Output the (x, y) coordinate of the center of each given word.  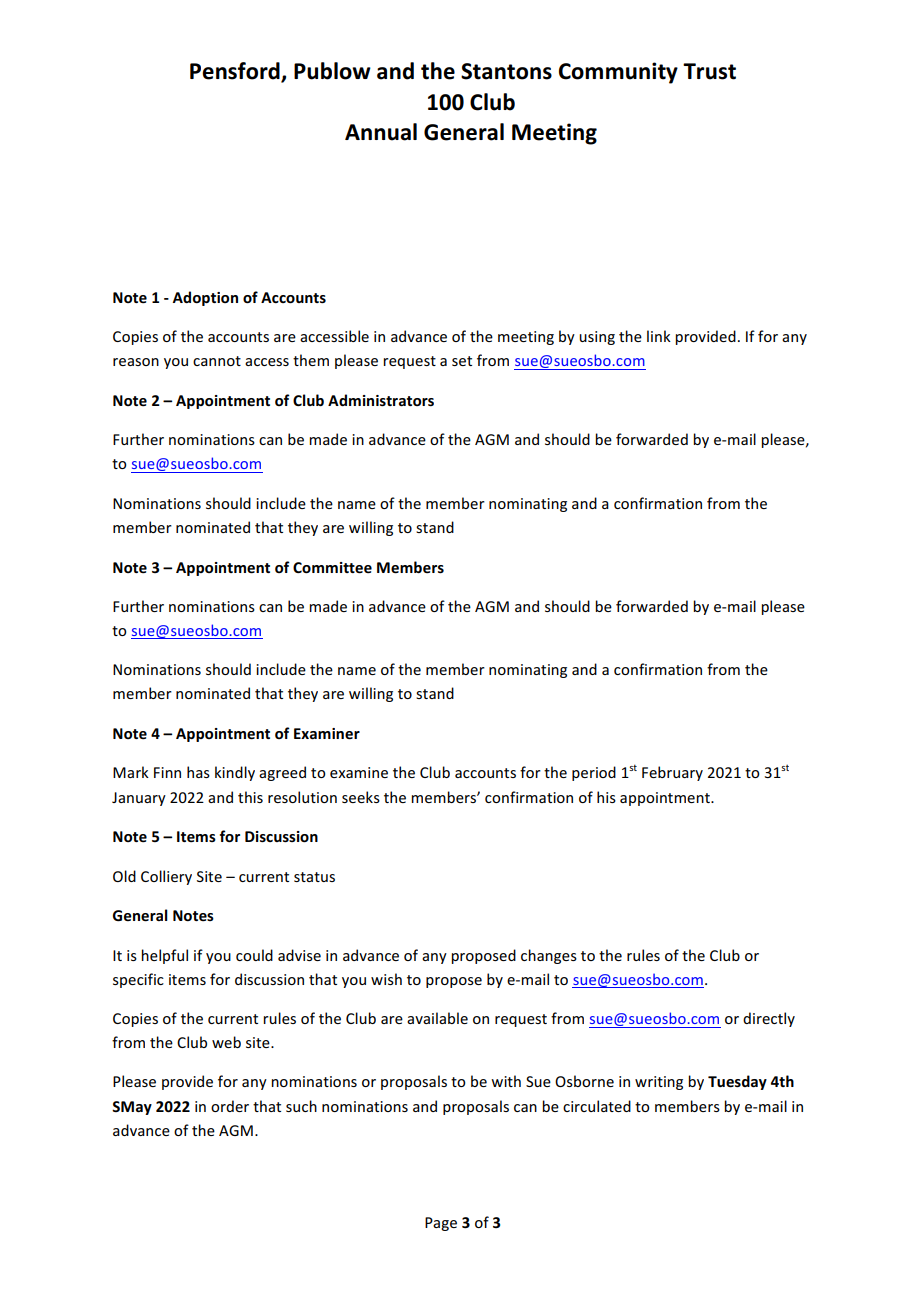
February (672, 773)
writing (659, 1083)
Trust (709, 71)
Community (618, 73)
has (198, 772)
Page (441, 1224)
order (230, 1106)
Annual (381, 132)
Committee (332, 568)
